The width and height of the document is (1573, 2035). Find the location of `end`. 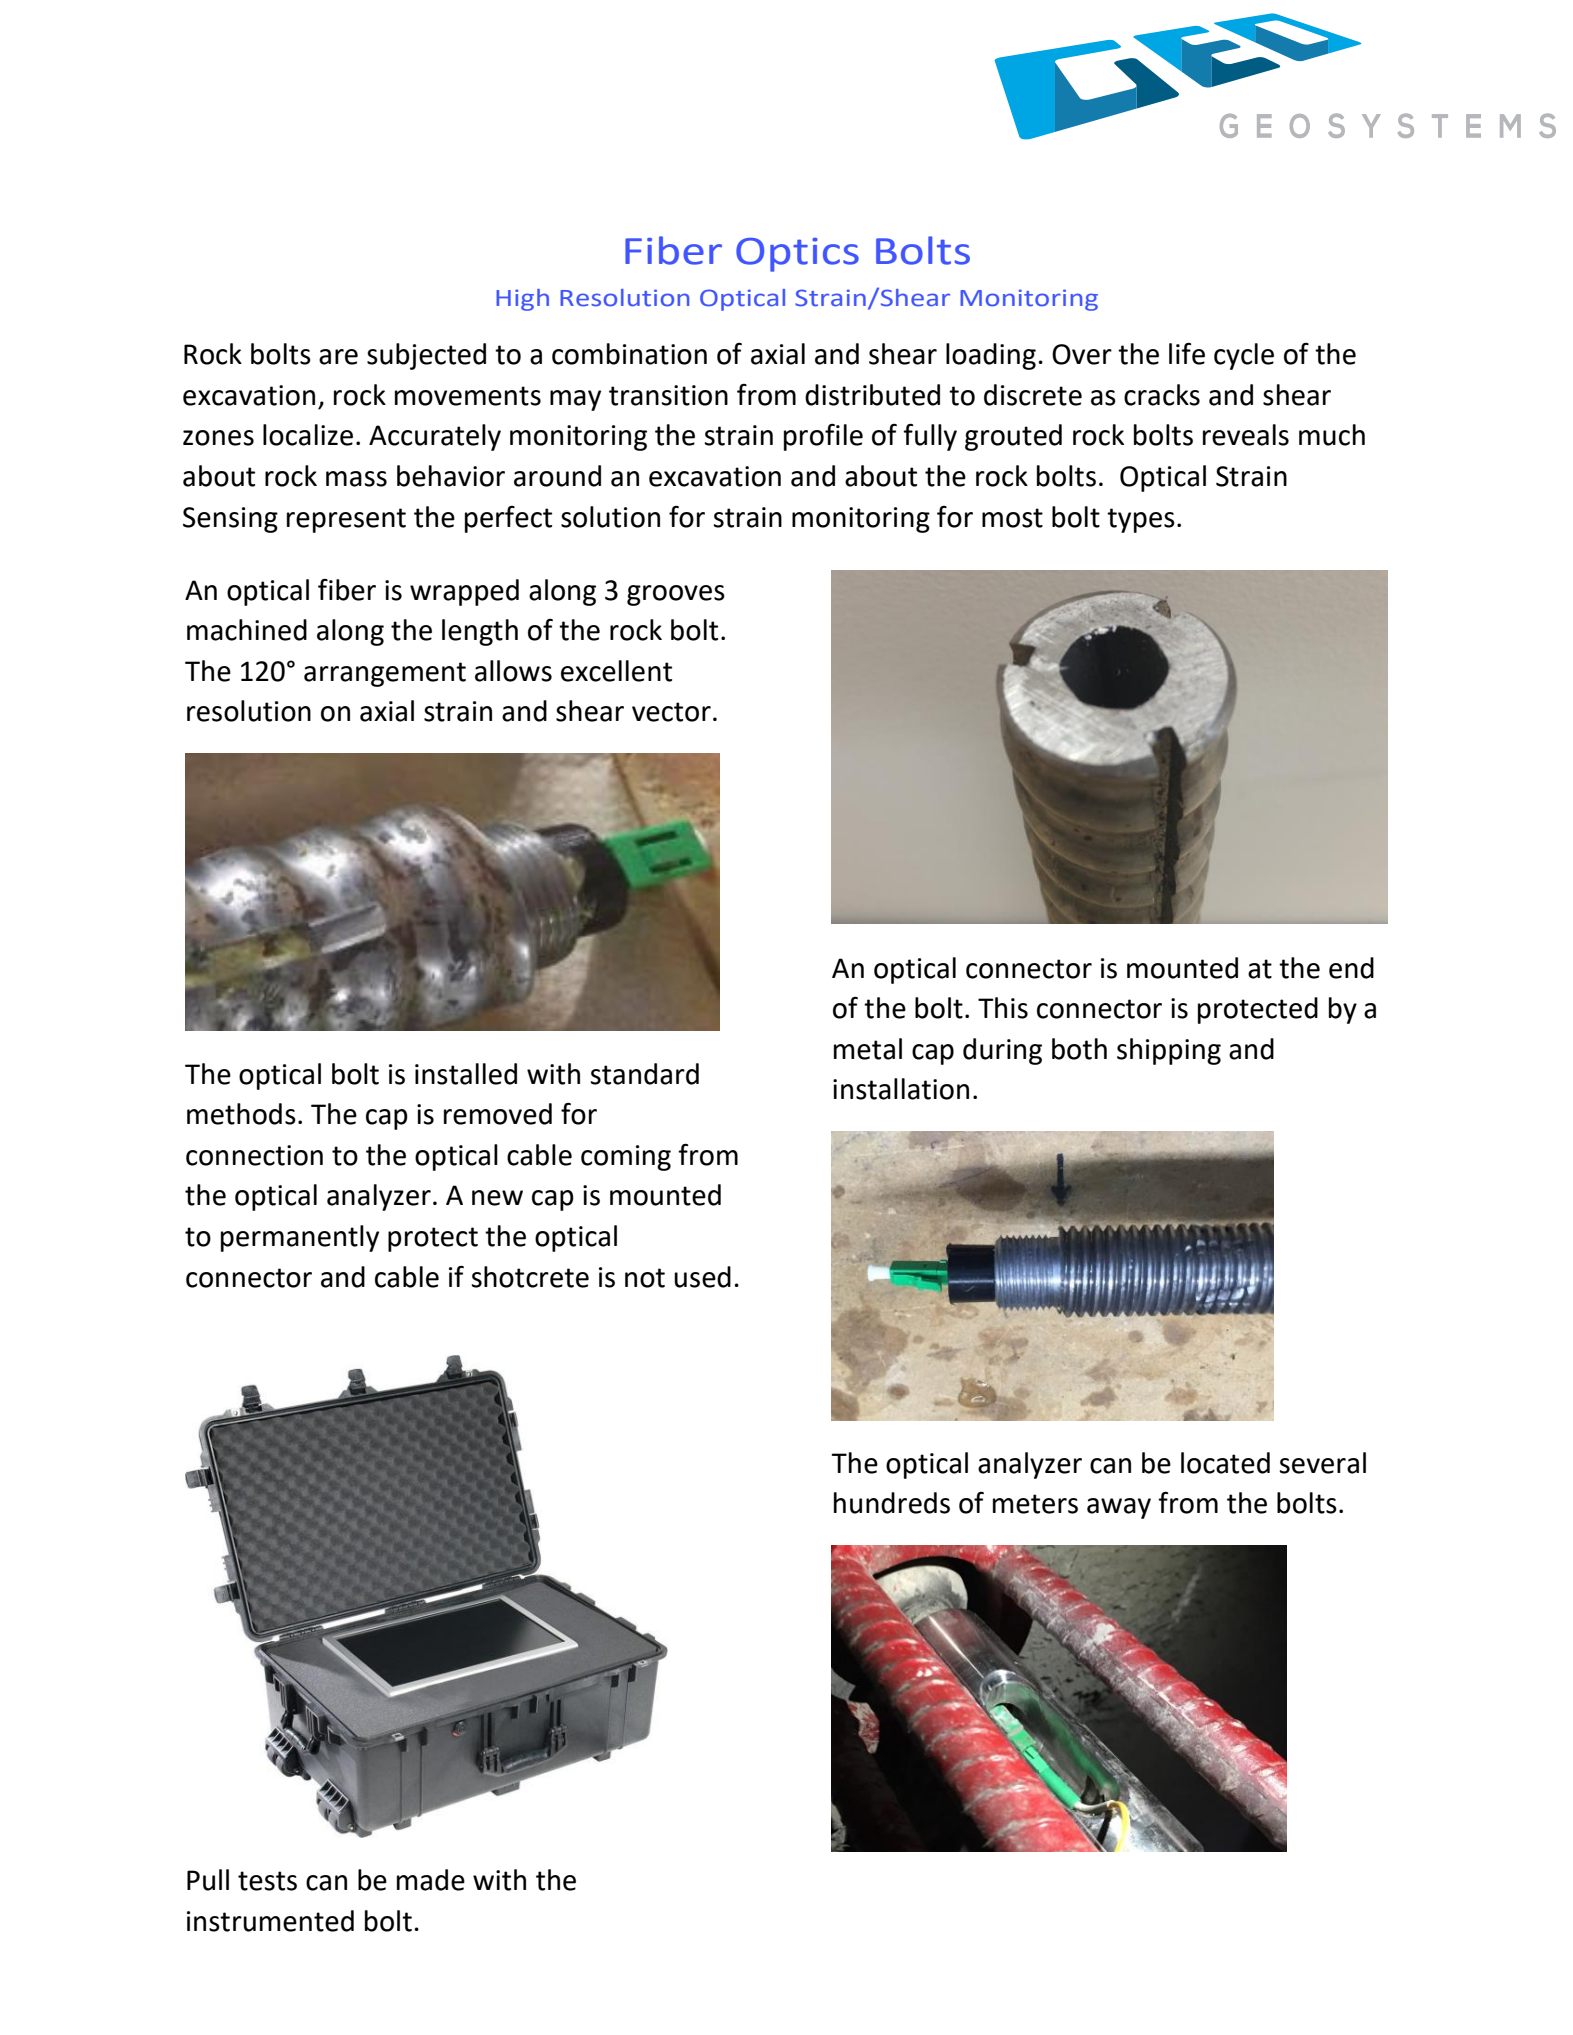

end is located at coordinates (1351, 968).
